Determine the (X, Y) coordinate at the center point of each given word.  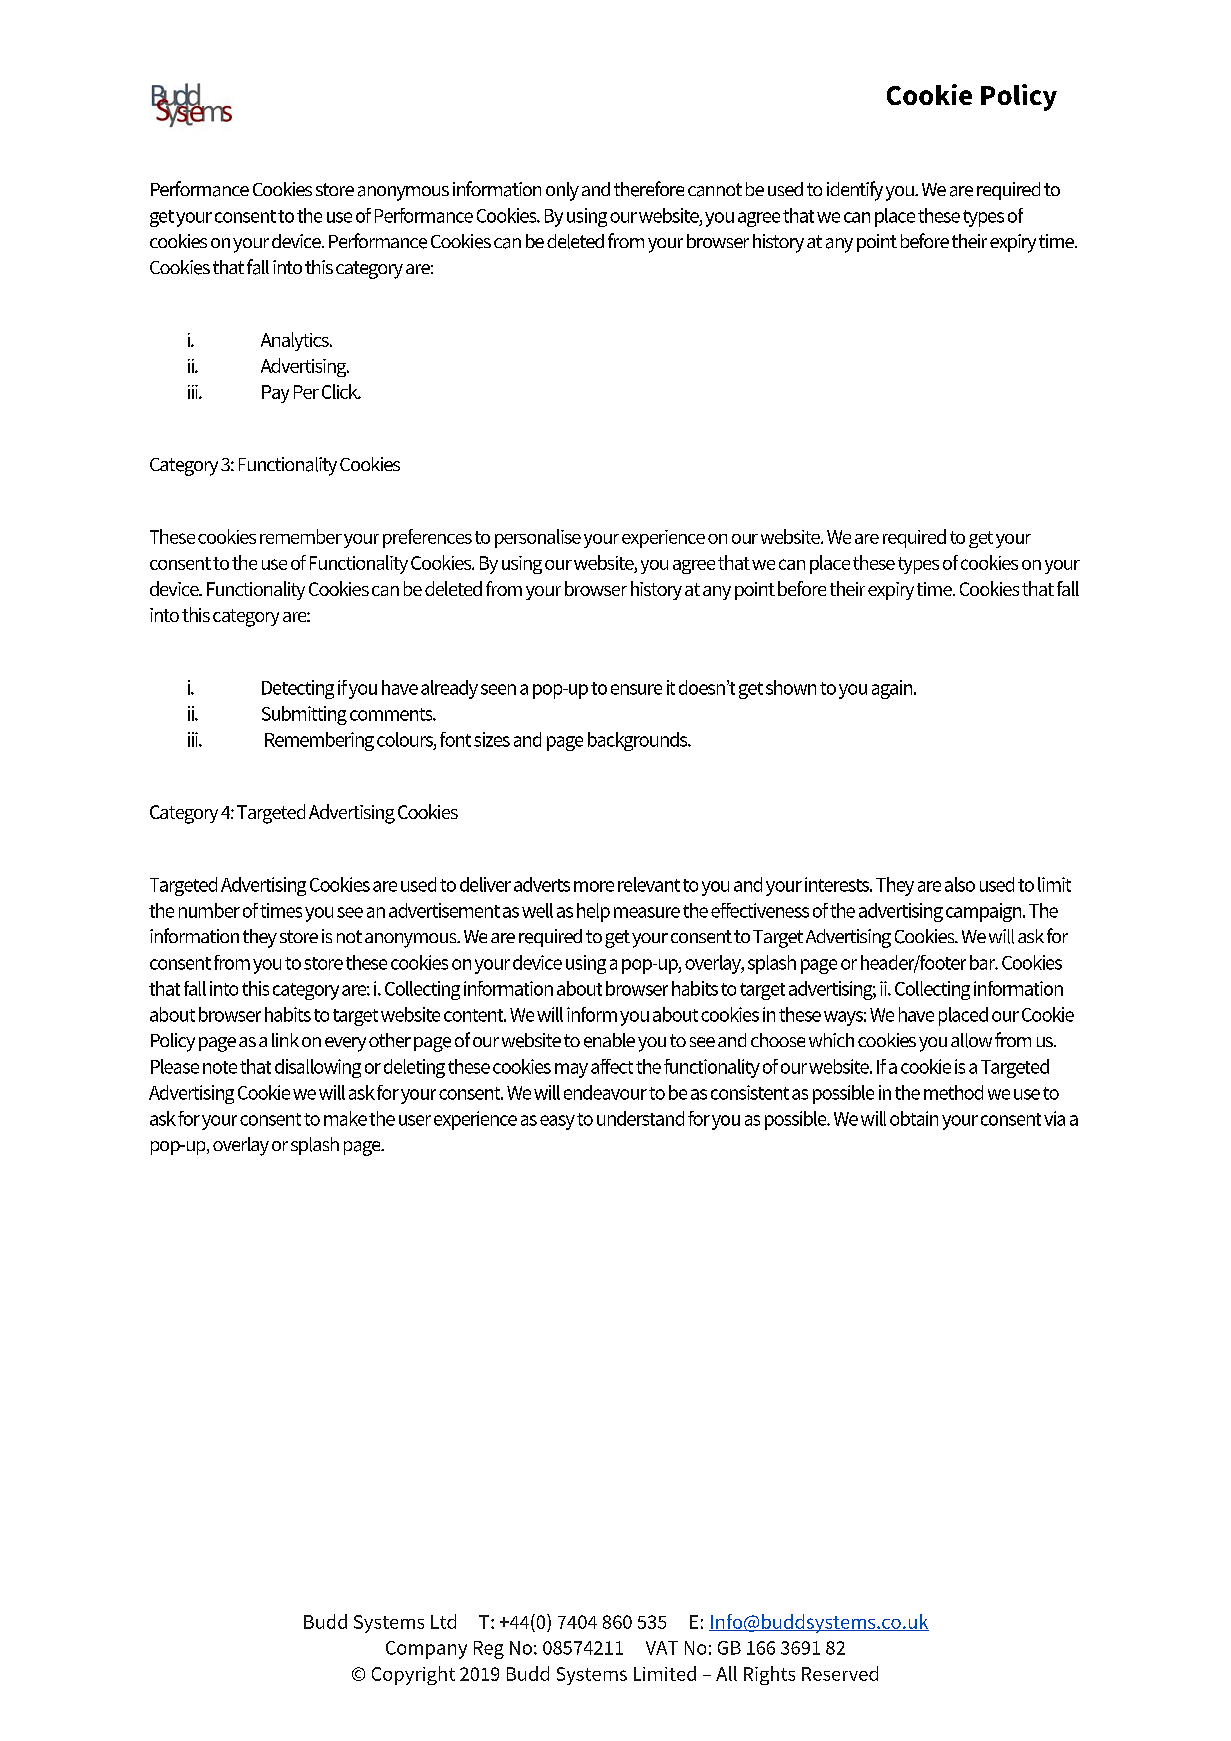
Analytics (296, 341)
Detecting (298, 689)
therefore (649, 189)
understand (640, 1118)
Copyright (413, 1675)
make (345, 1118)
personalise (538, 538)
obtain (914, 1118)
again (893, 689)
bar (984, 962)
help (593, 912)
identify (855, 191)
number (209, 910)
